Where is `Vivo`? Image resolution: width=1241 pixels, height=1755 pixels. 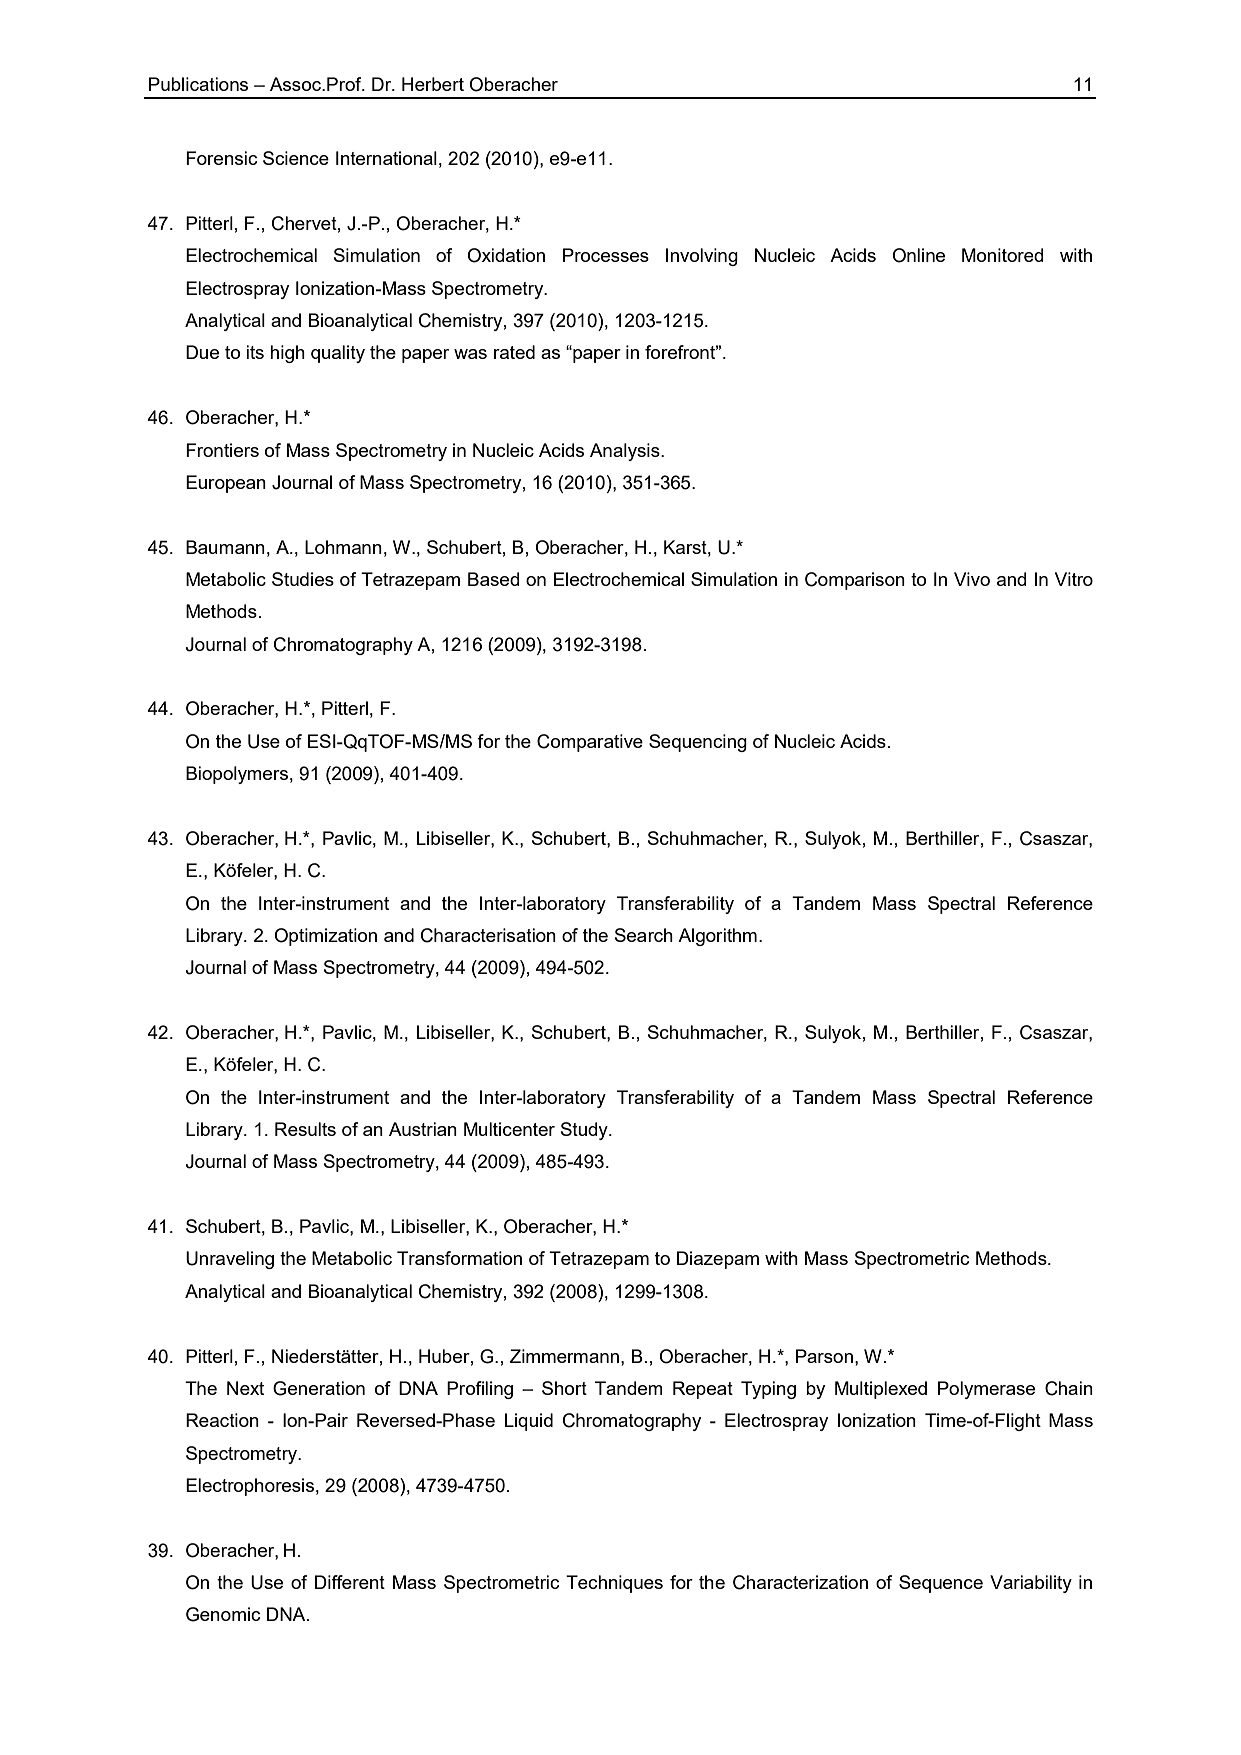
Vivo is located at coordinates (972, 579).
